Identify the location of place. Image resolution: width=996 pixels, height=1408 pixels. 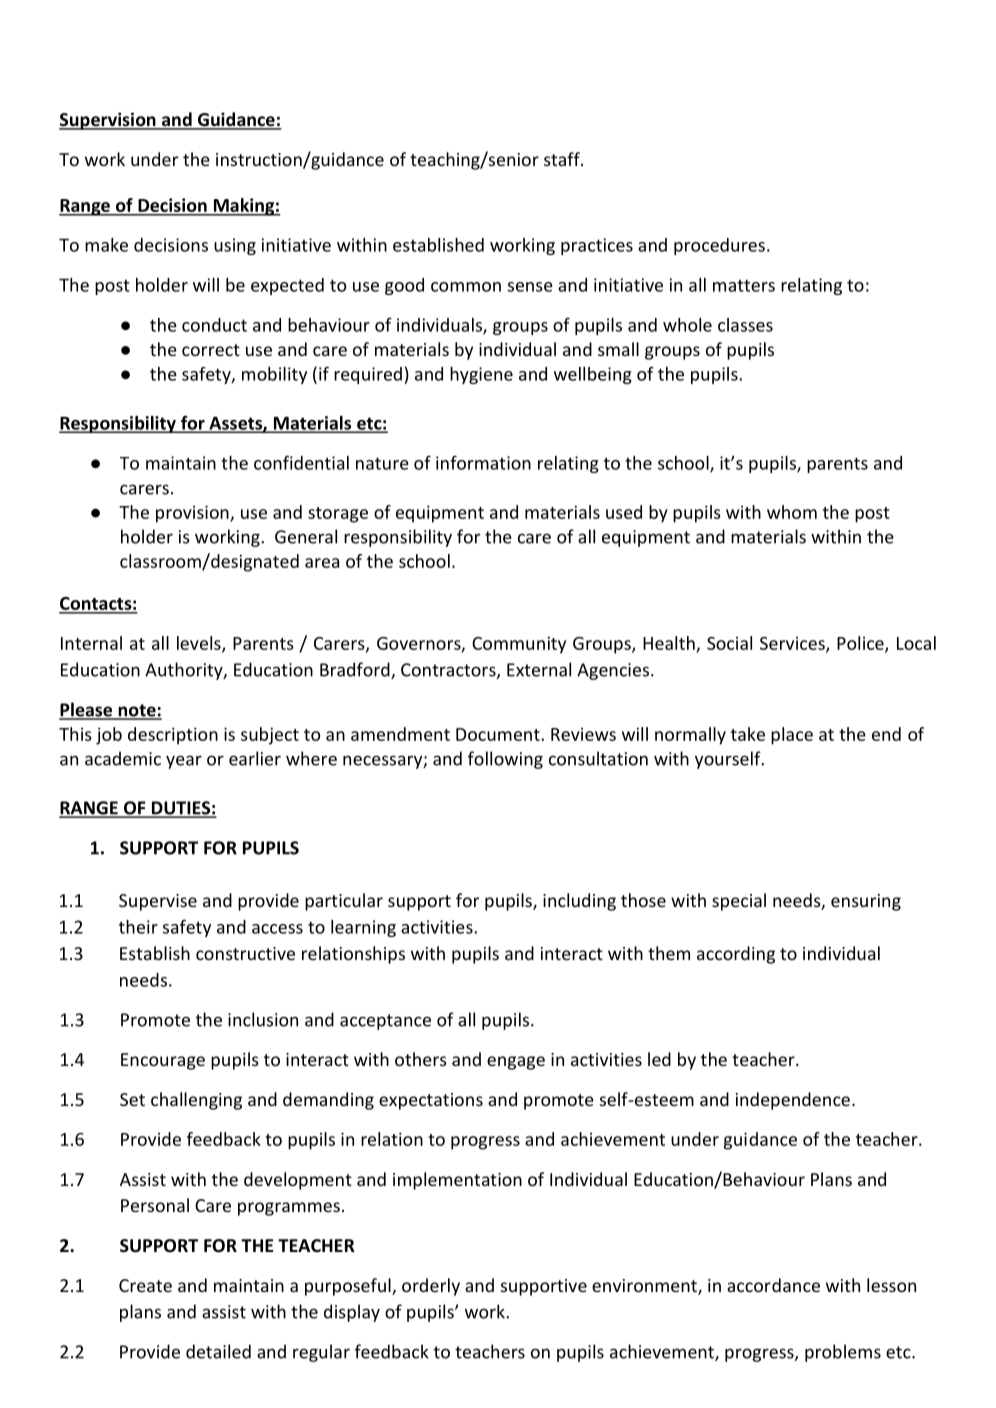
(792, 736).
